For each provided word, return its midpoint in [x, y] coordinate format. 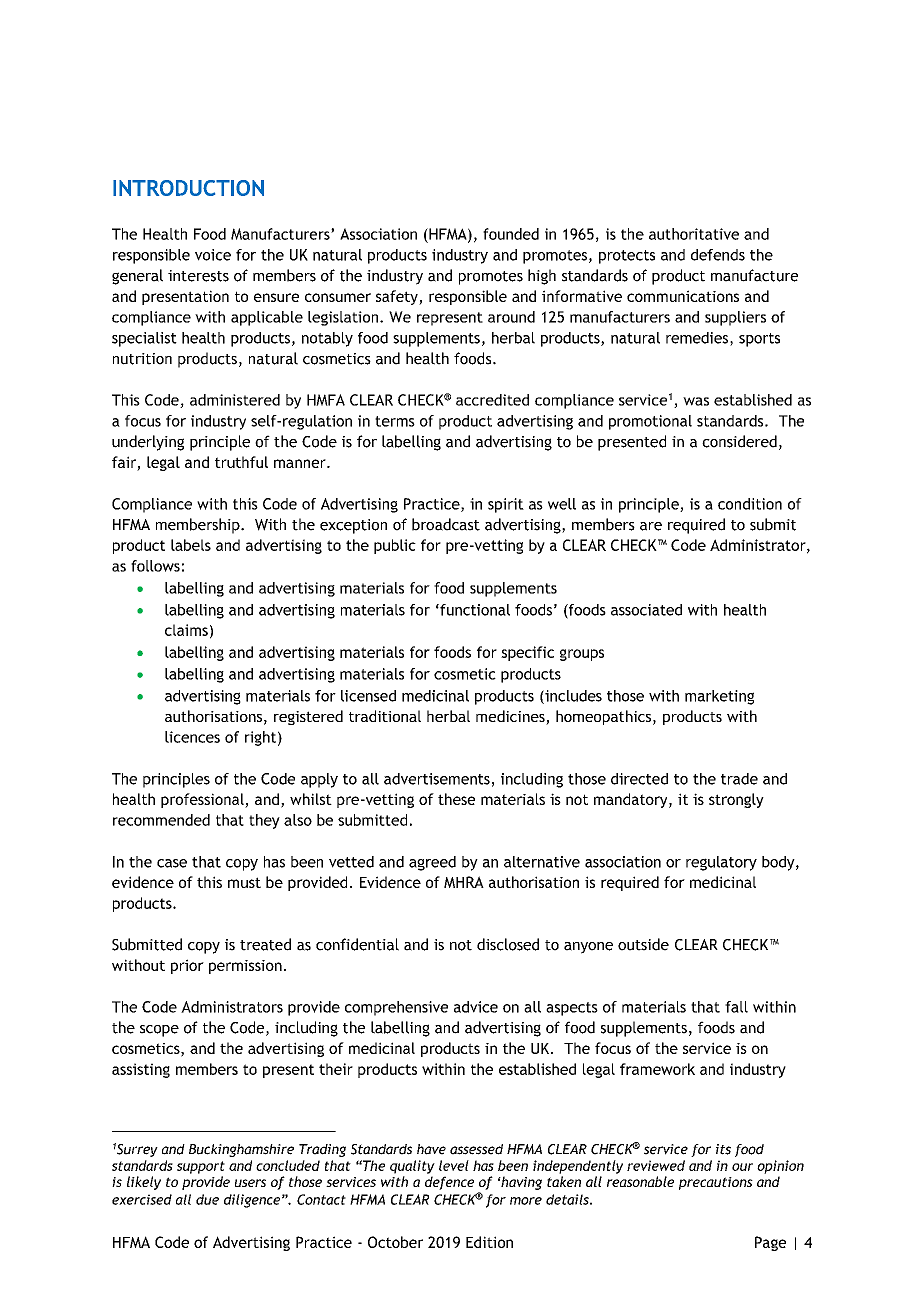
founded [511, 234]
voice [213, 255]
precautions [716, 1183]
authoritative [694, 234]
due [207, 1199]
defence [449, 1183]
